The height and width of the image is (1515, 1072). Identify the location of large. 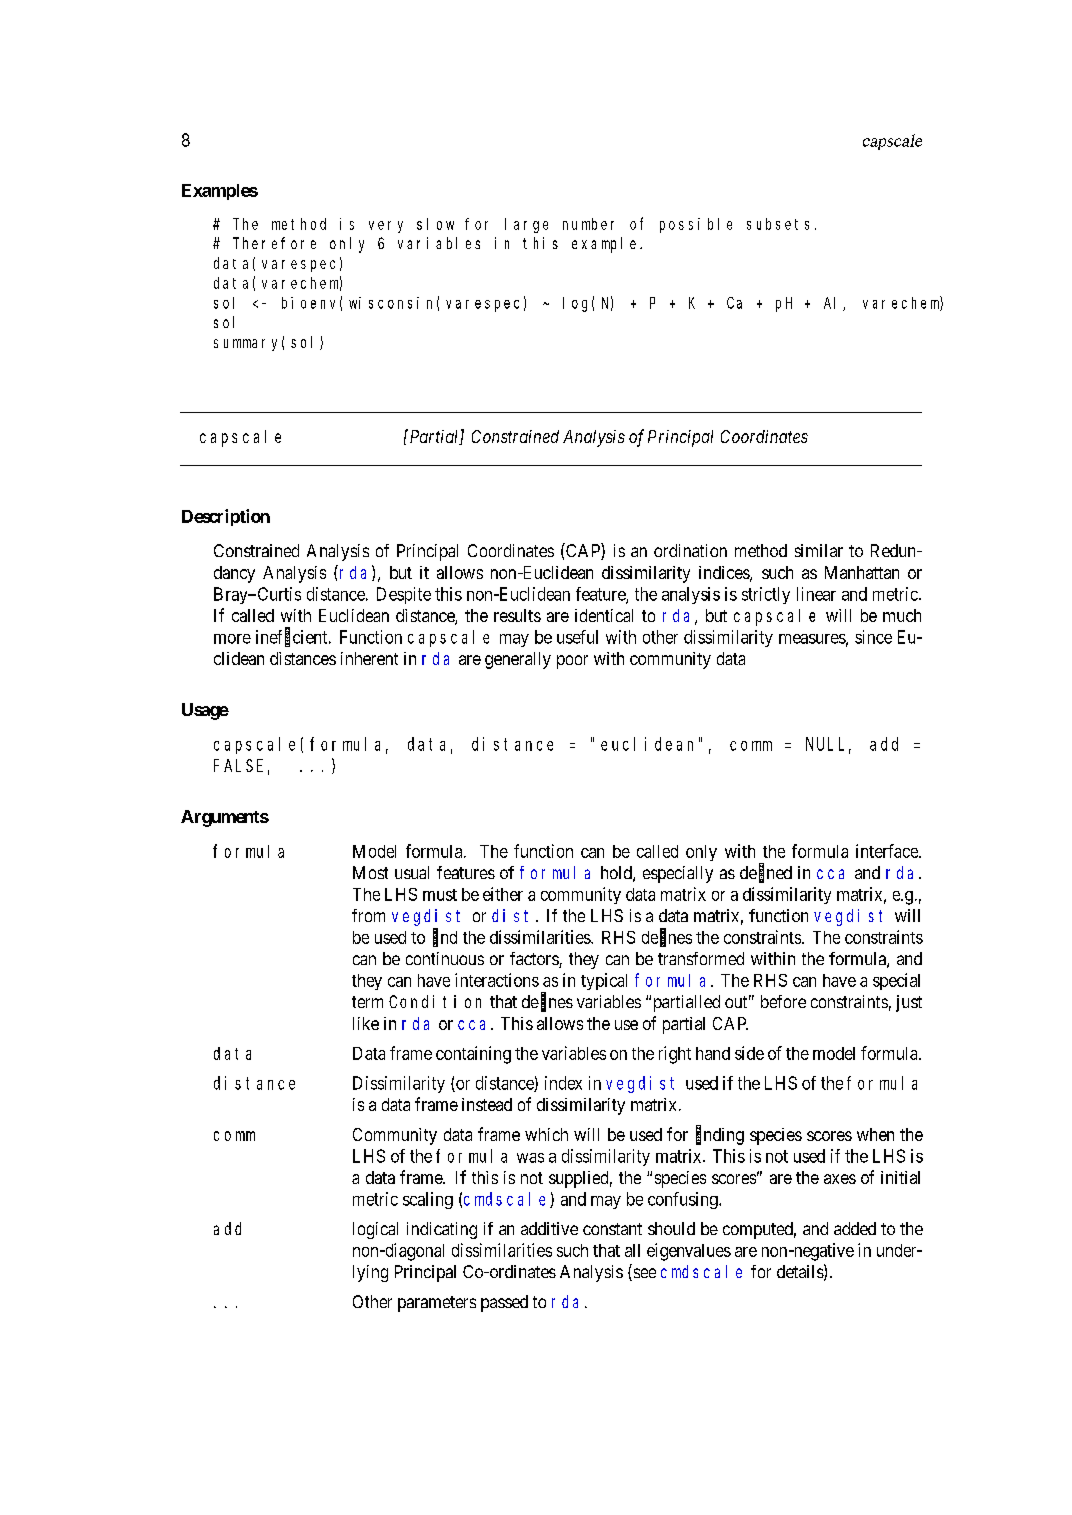
(526, 225).
